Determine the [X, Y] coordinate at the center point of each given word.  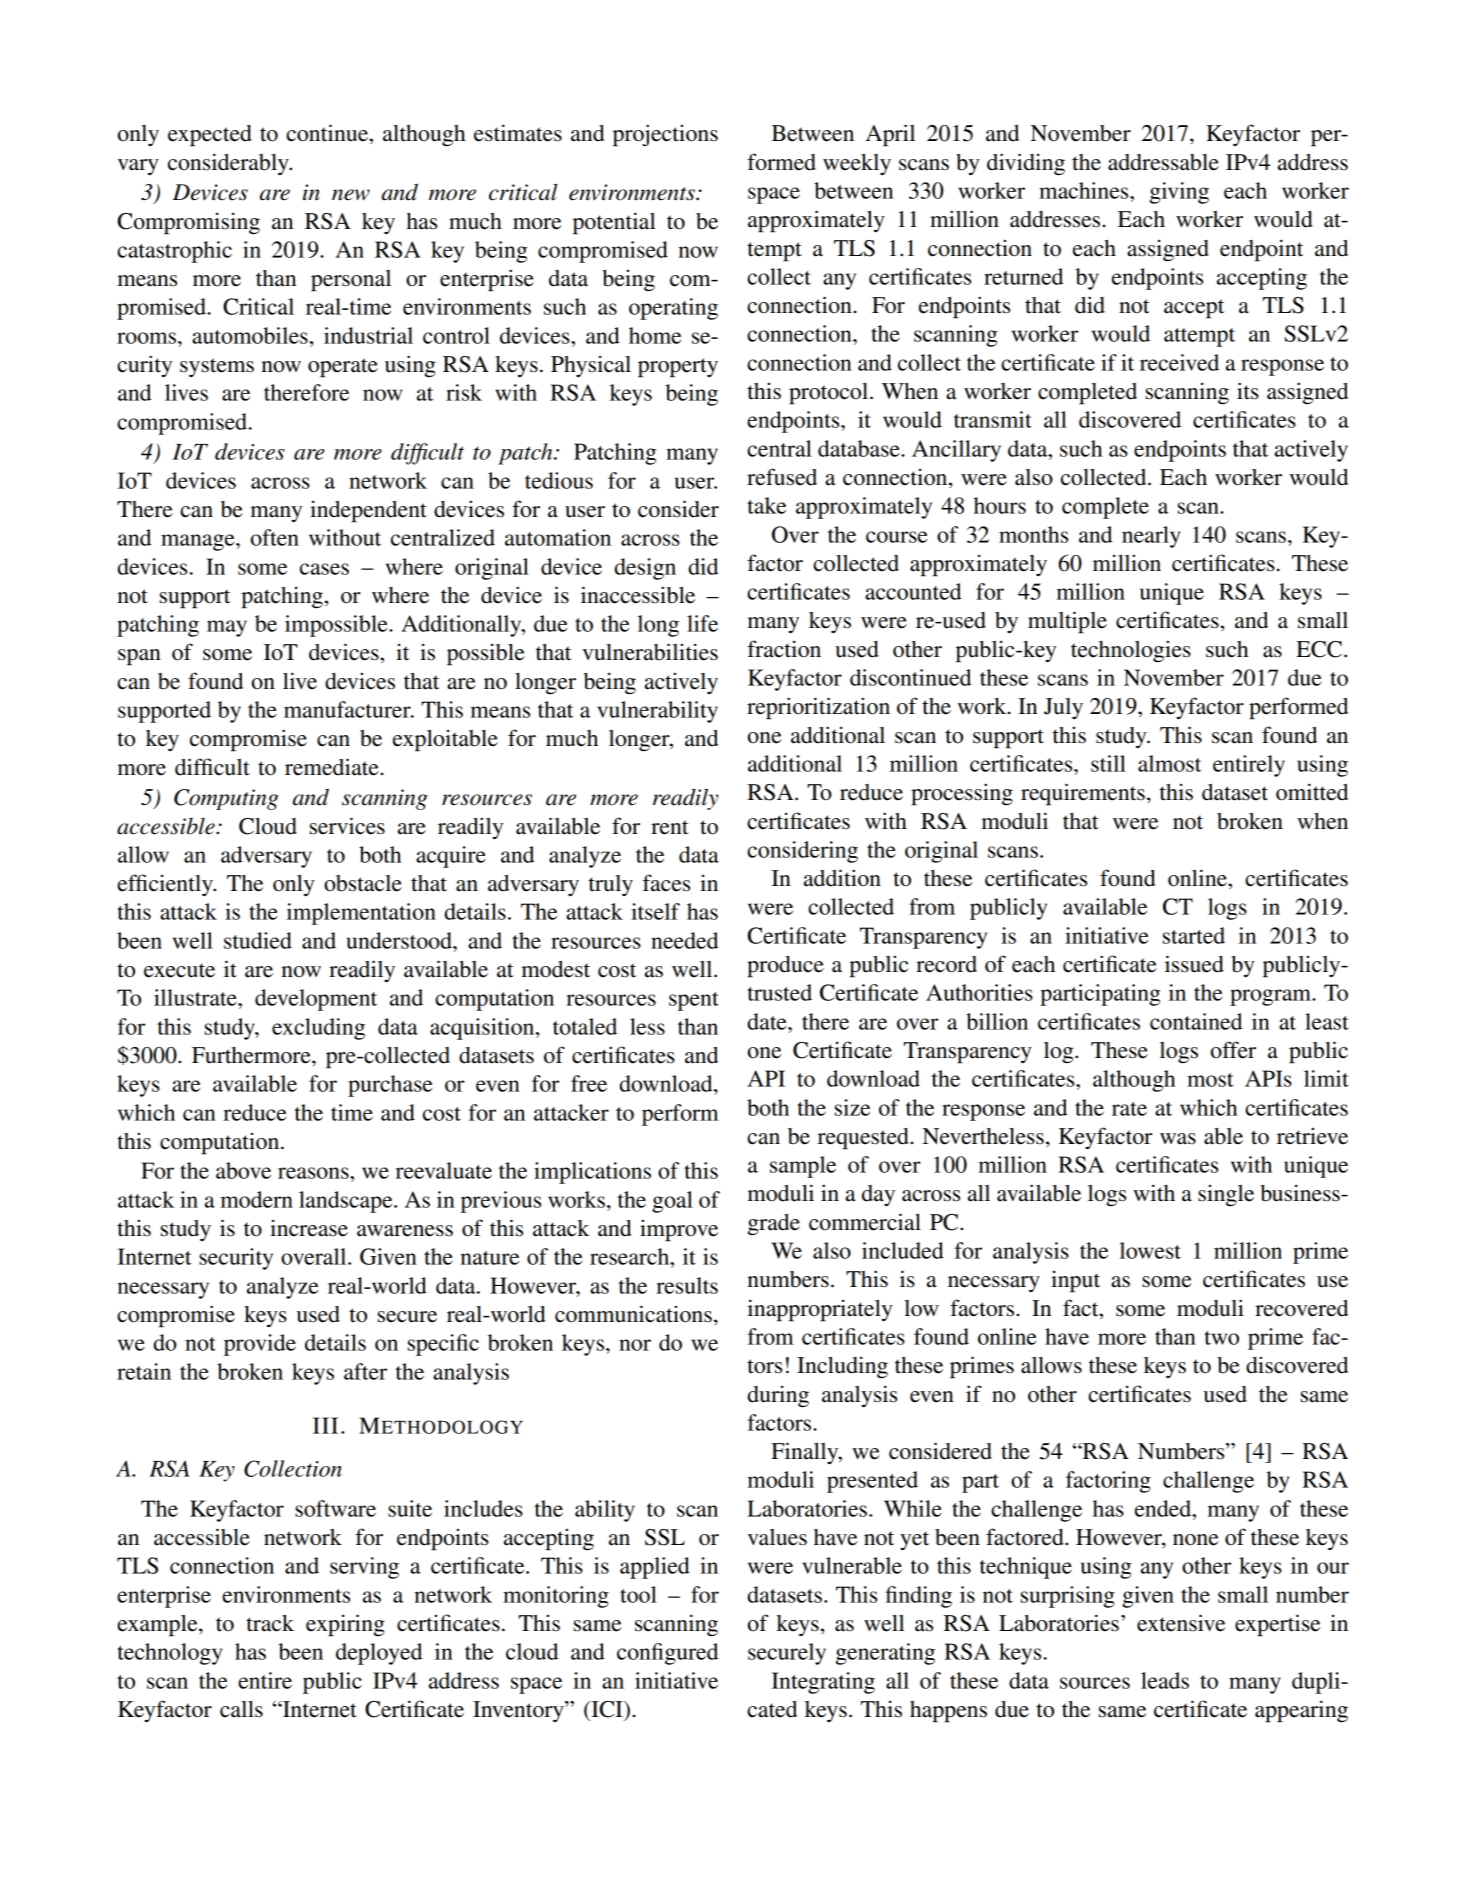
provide [260, 1345]
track [270, 1623]
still [1108, 763]
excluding [318, 1029]
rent [670, 827]
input [1075, 1281]
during [778, 1396]
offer [1233, 1050]
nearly [1151, 537]
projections [665, 135]
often [275, 537]
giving [1179, 193]
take [766, 505]
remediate [333, 767]
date [768, 1021]
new [351, 195]
